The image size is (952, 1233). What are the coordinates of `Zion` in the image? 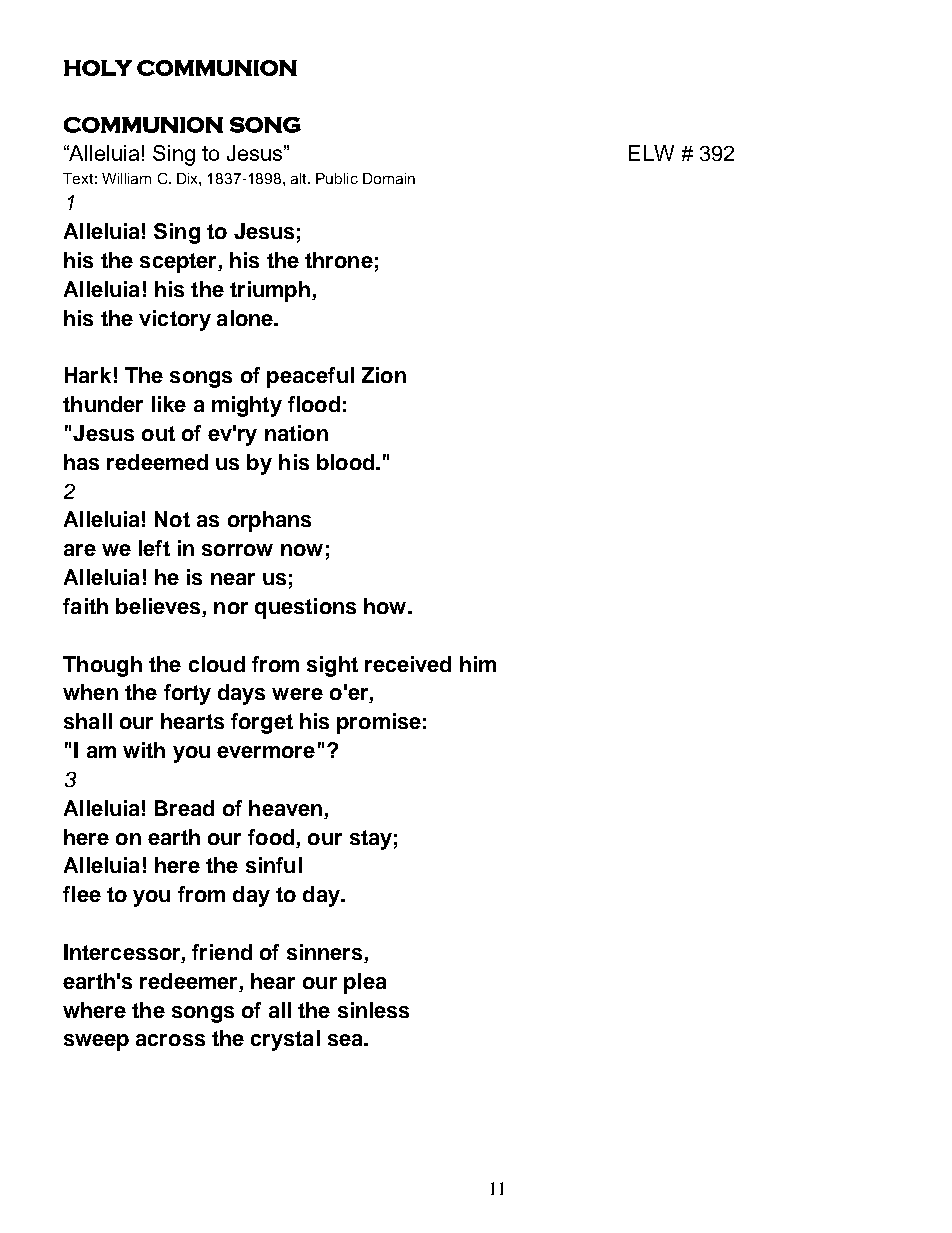 It's located at (384, 375).
